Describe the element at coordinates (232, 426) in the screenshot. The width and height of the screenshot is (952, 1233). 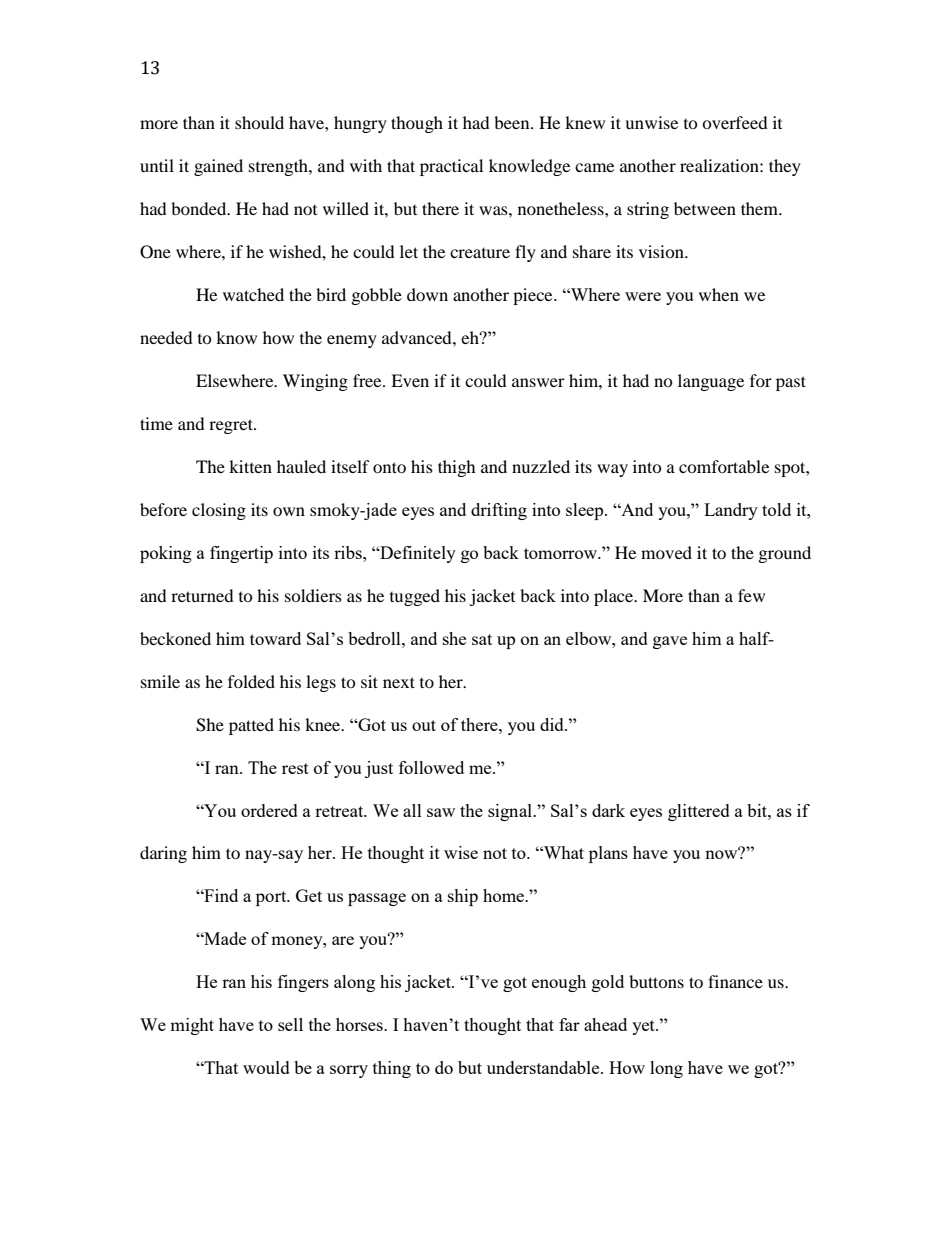
I see `regret` at that location.
